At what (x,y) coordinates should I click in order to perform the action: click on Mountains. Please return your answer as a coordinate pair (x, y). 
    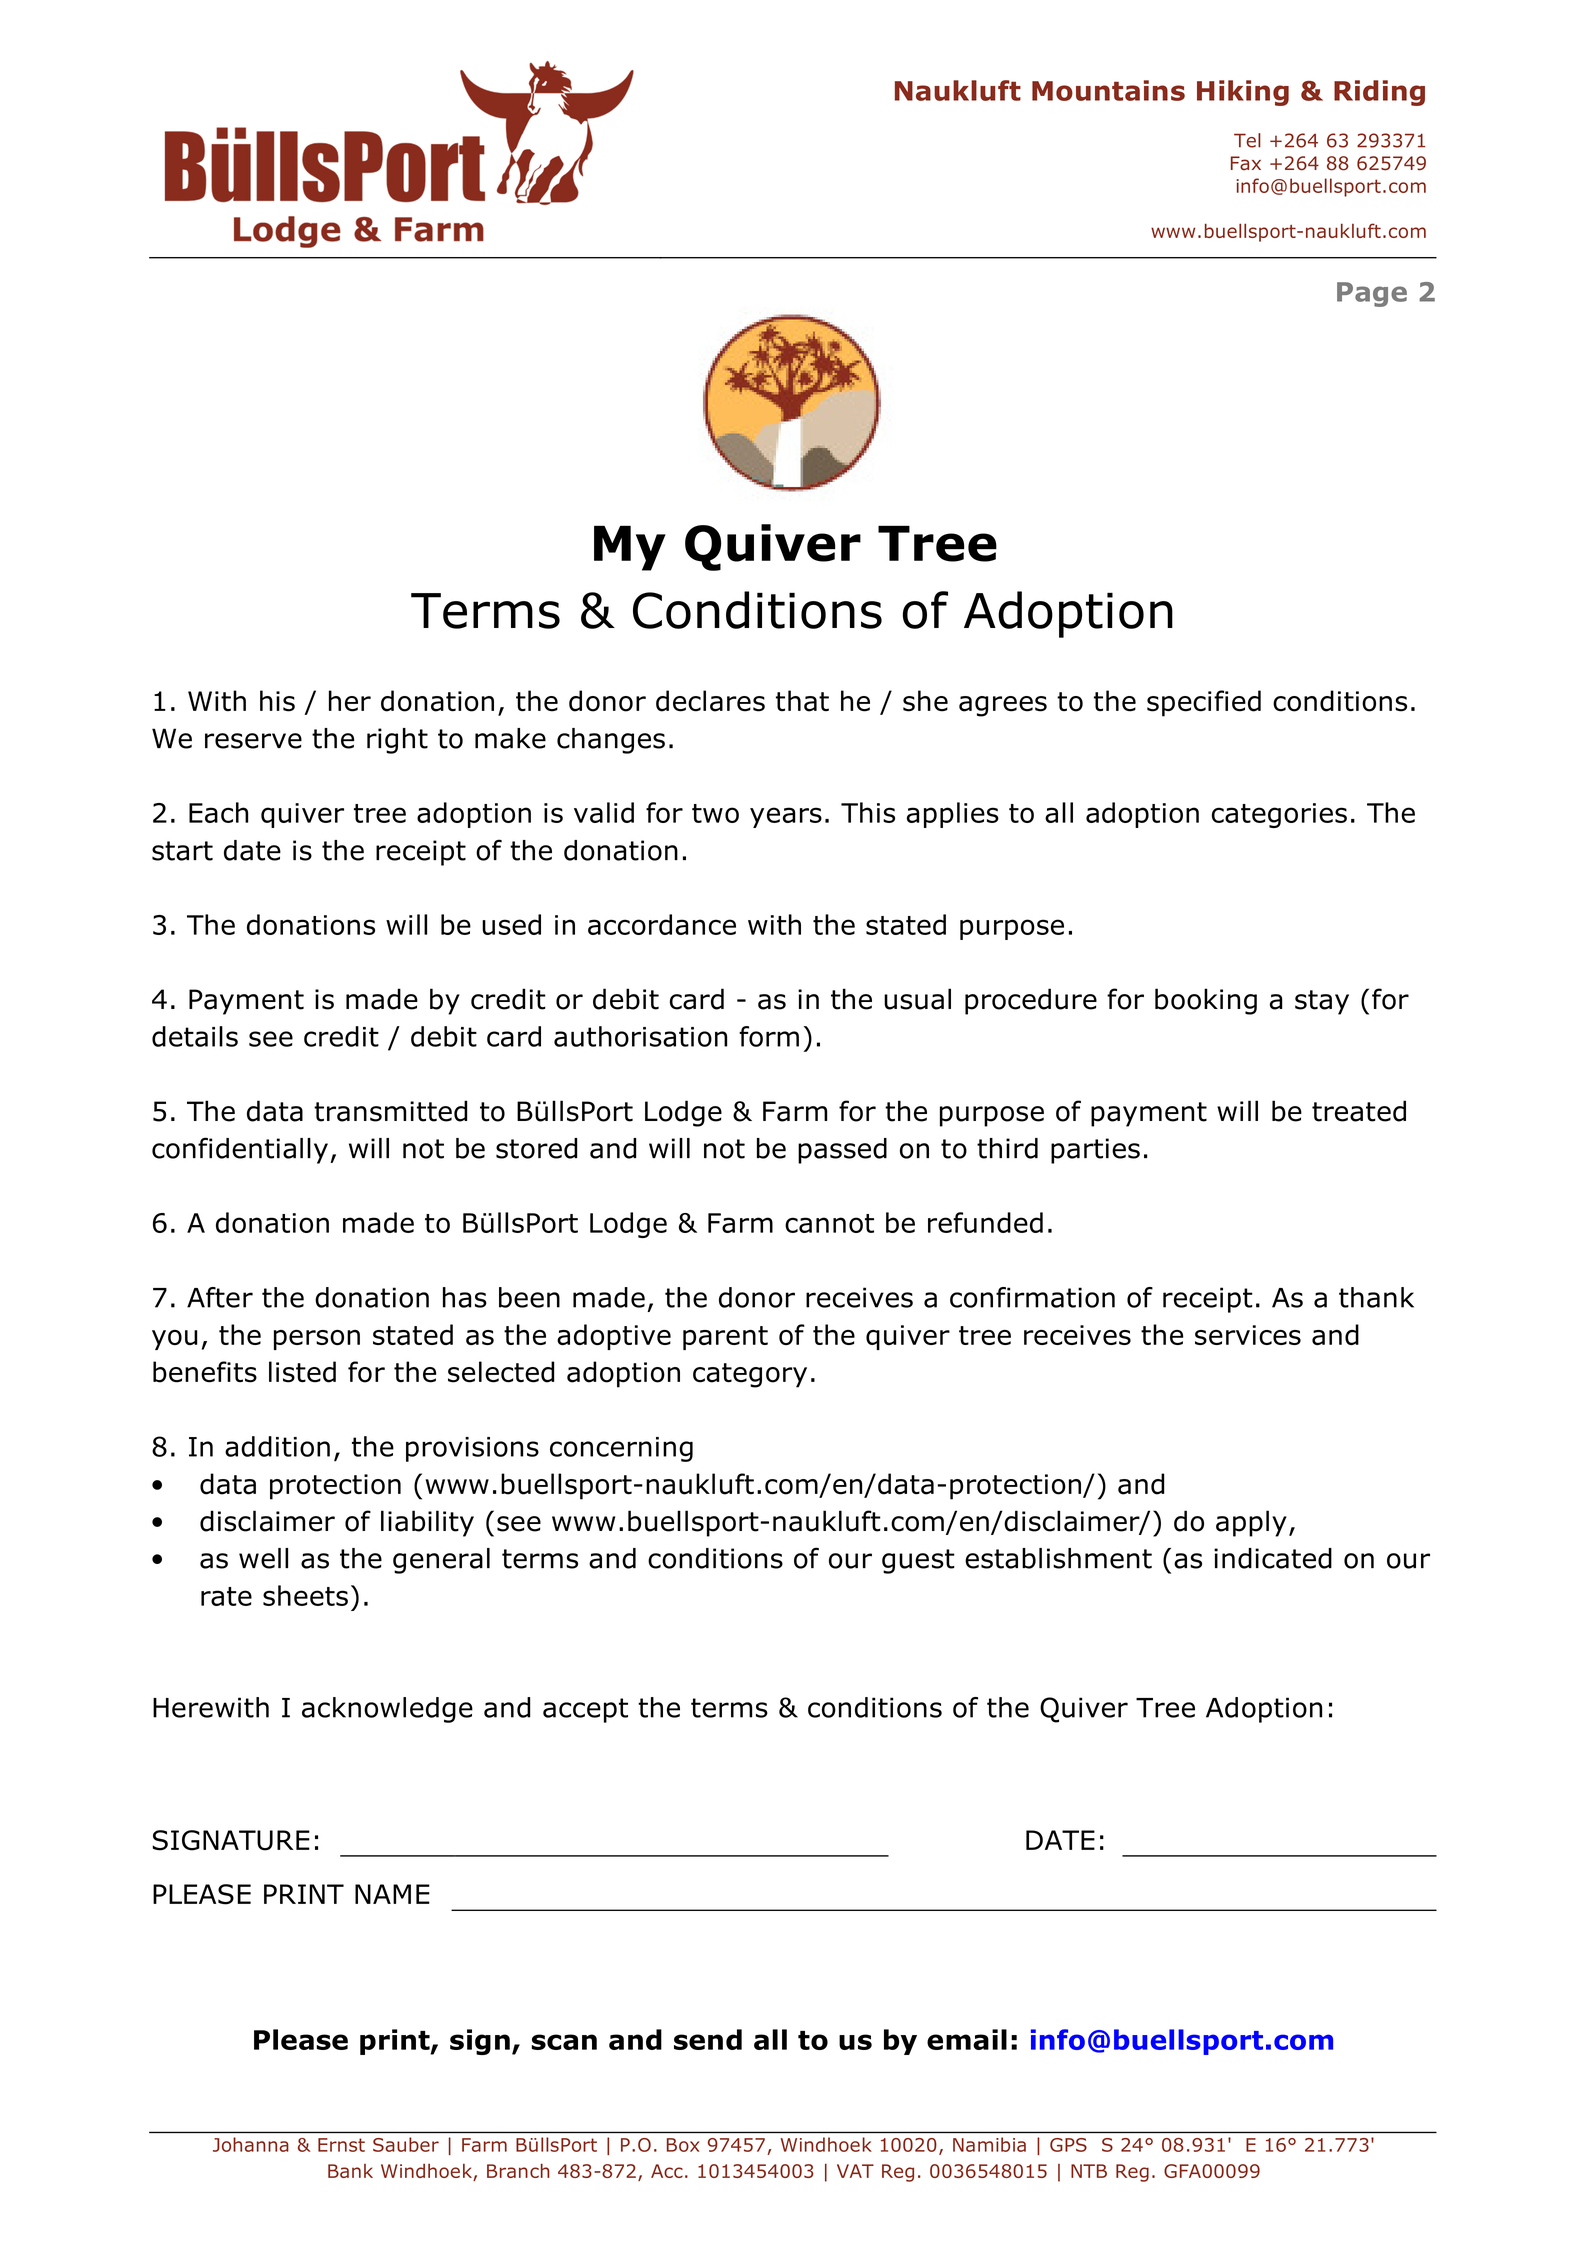
    Looking at the image, I should click on (1108, 90).
